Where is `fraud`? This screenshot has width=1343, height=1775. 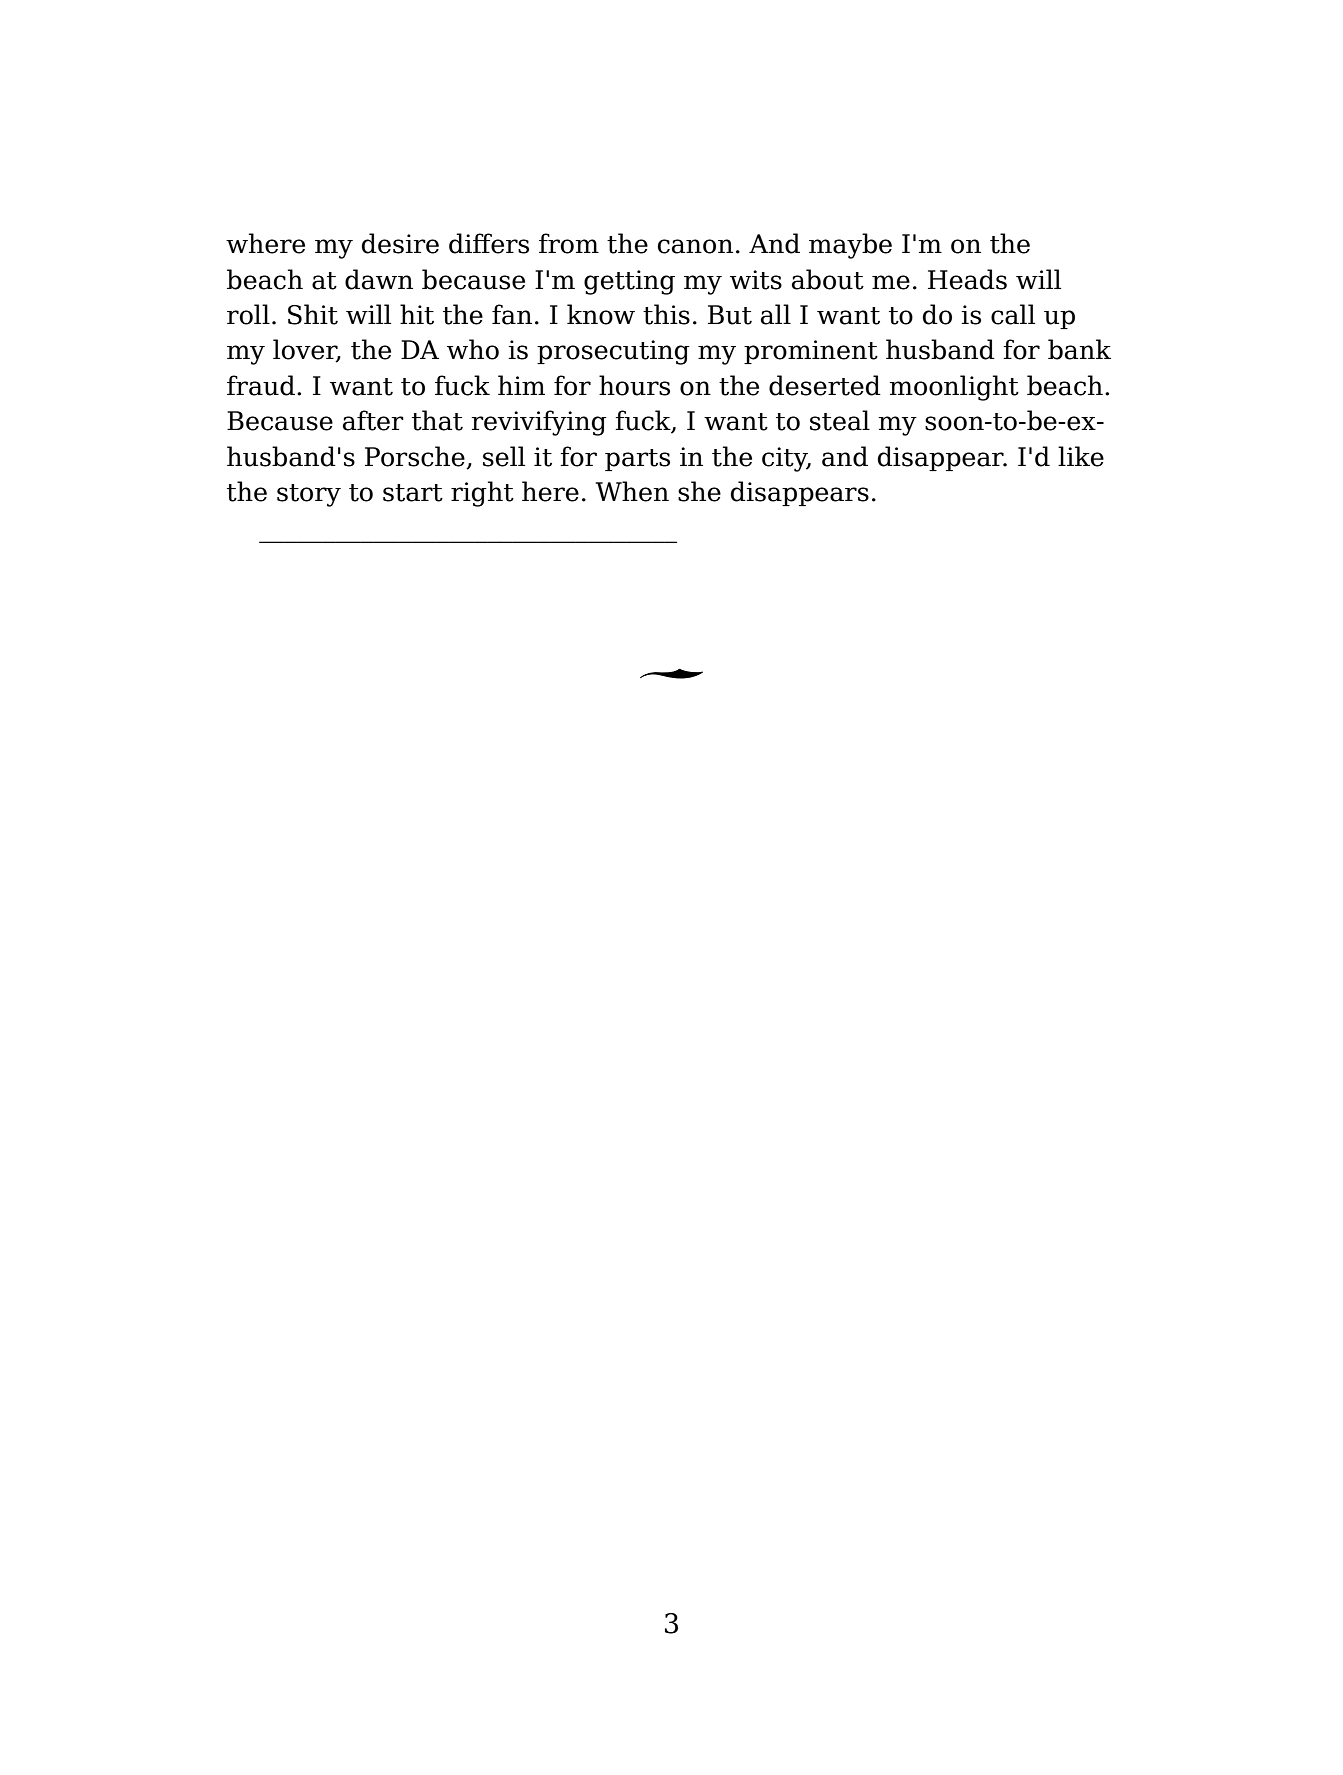 fraud is located at coordinates (261, 385).
